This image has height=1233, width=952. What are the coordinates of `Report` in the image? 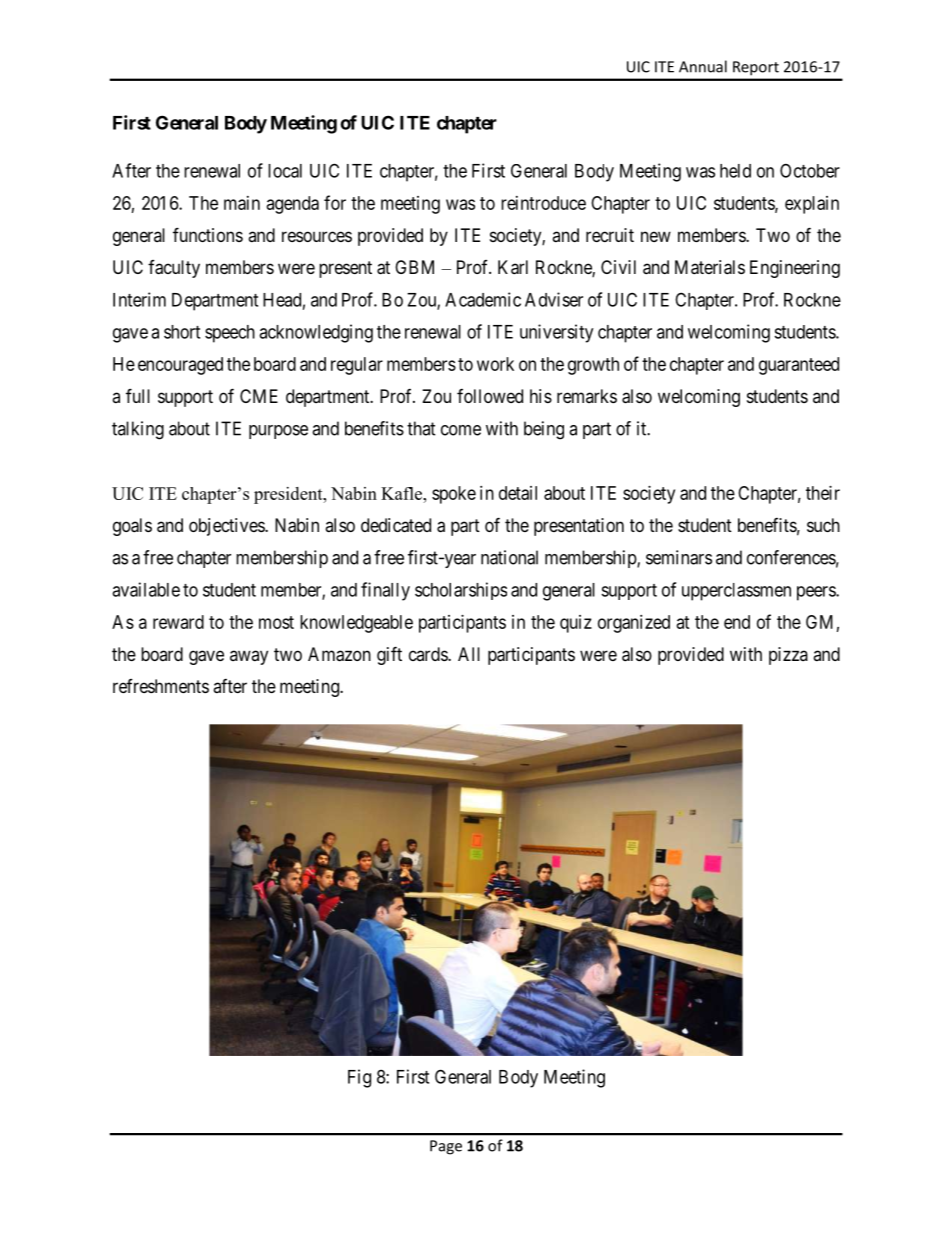 It's located at (756, 68).
